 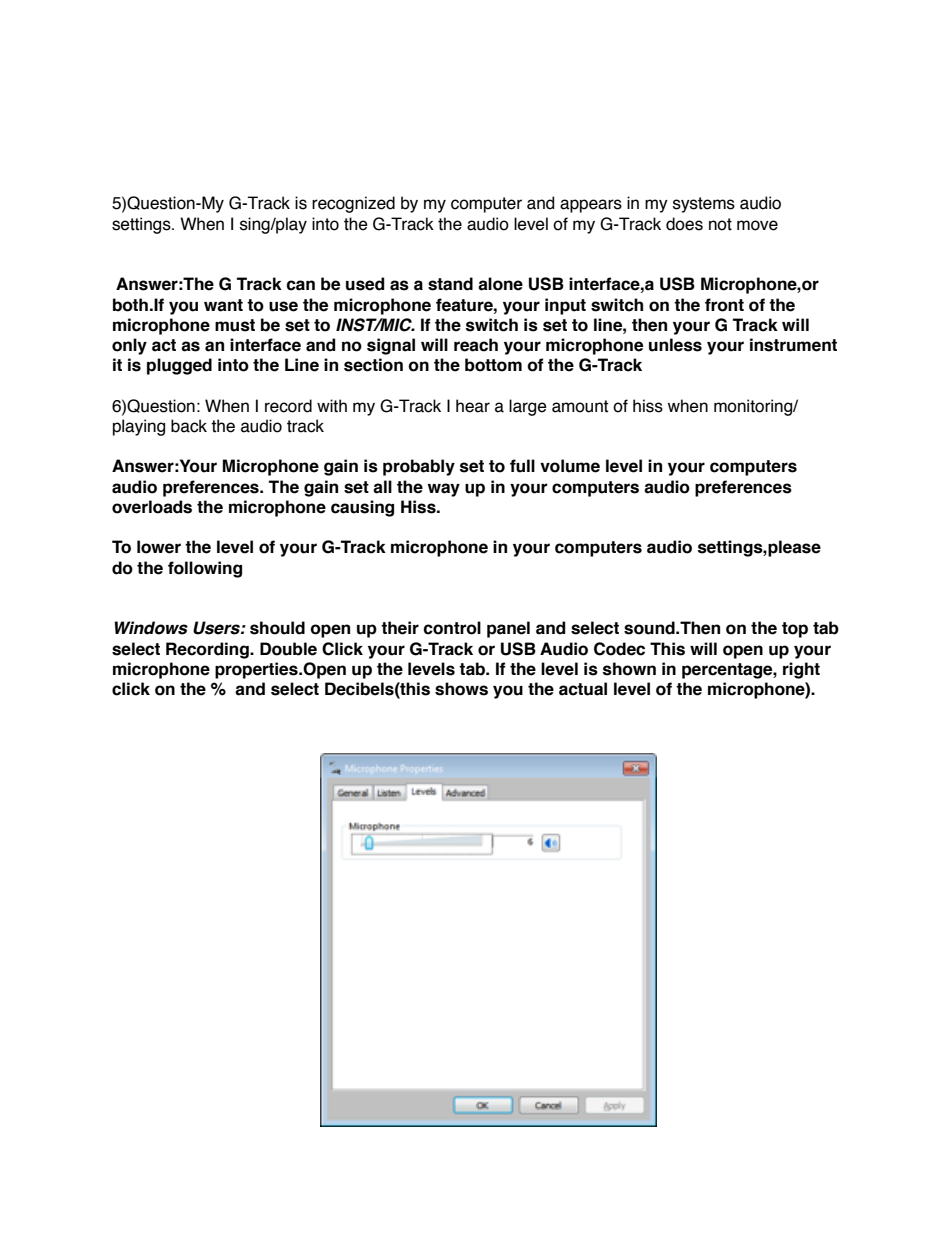 I want to click on unless, so click(x=675, y=345).
